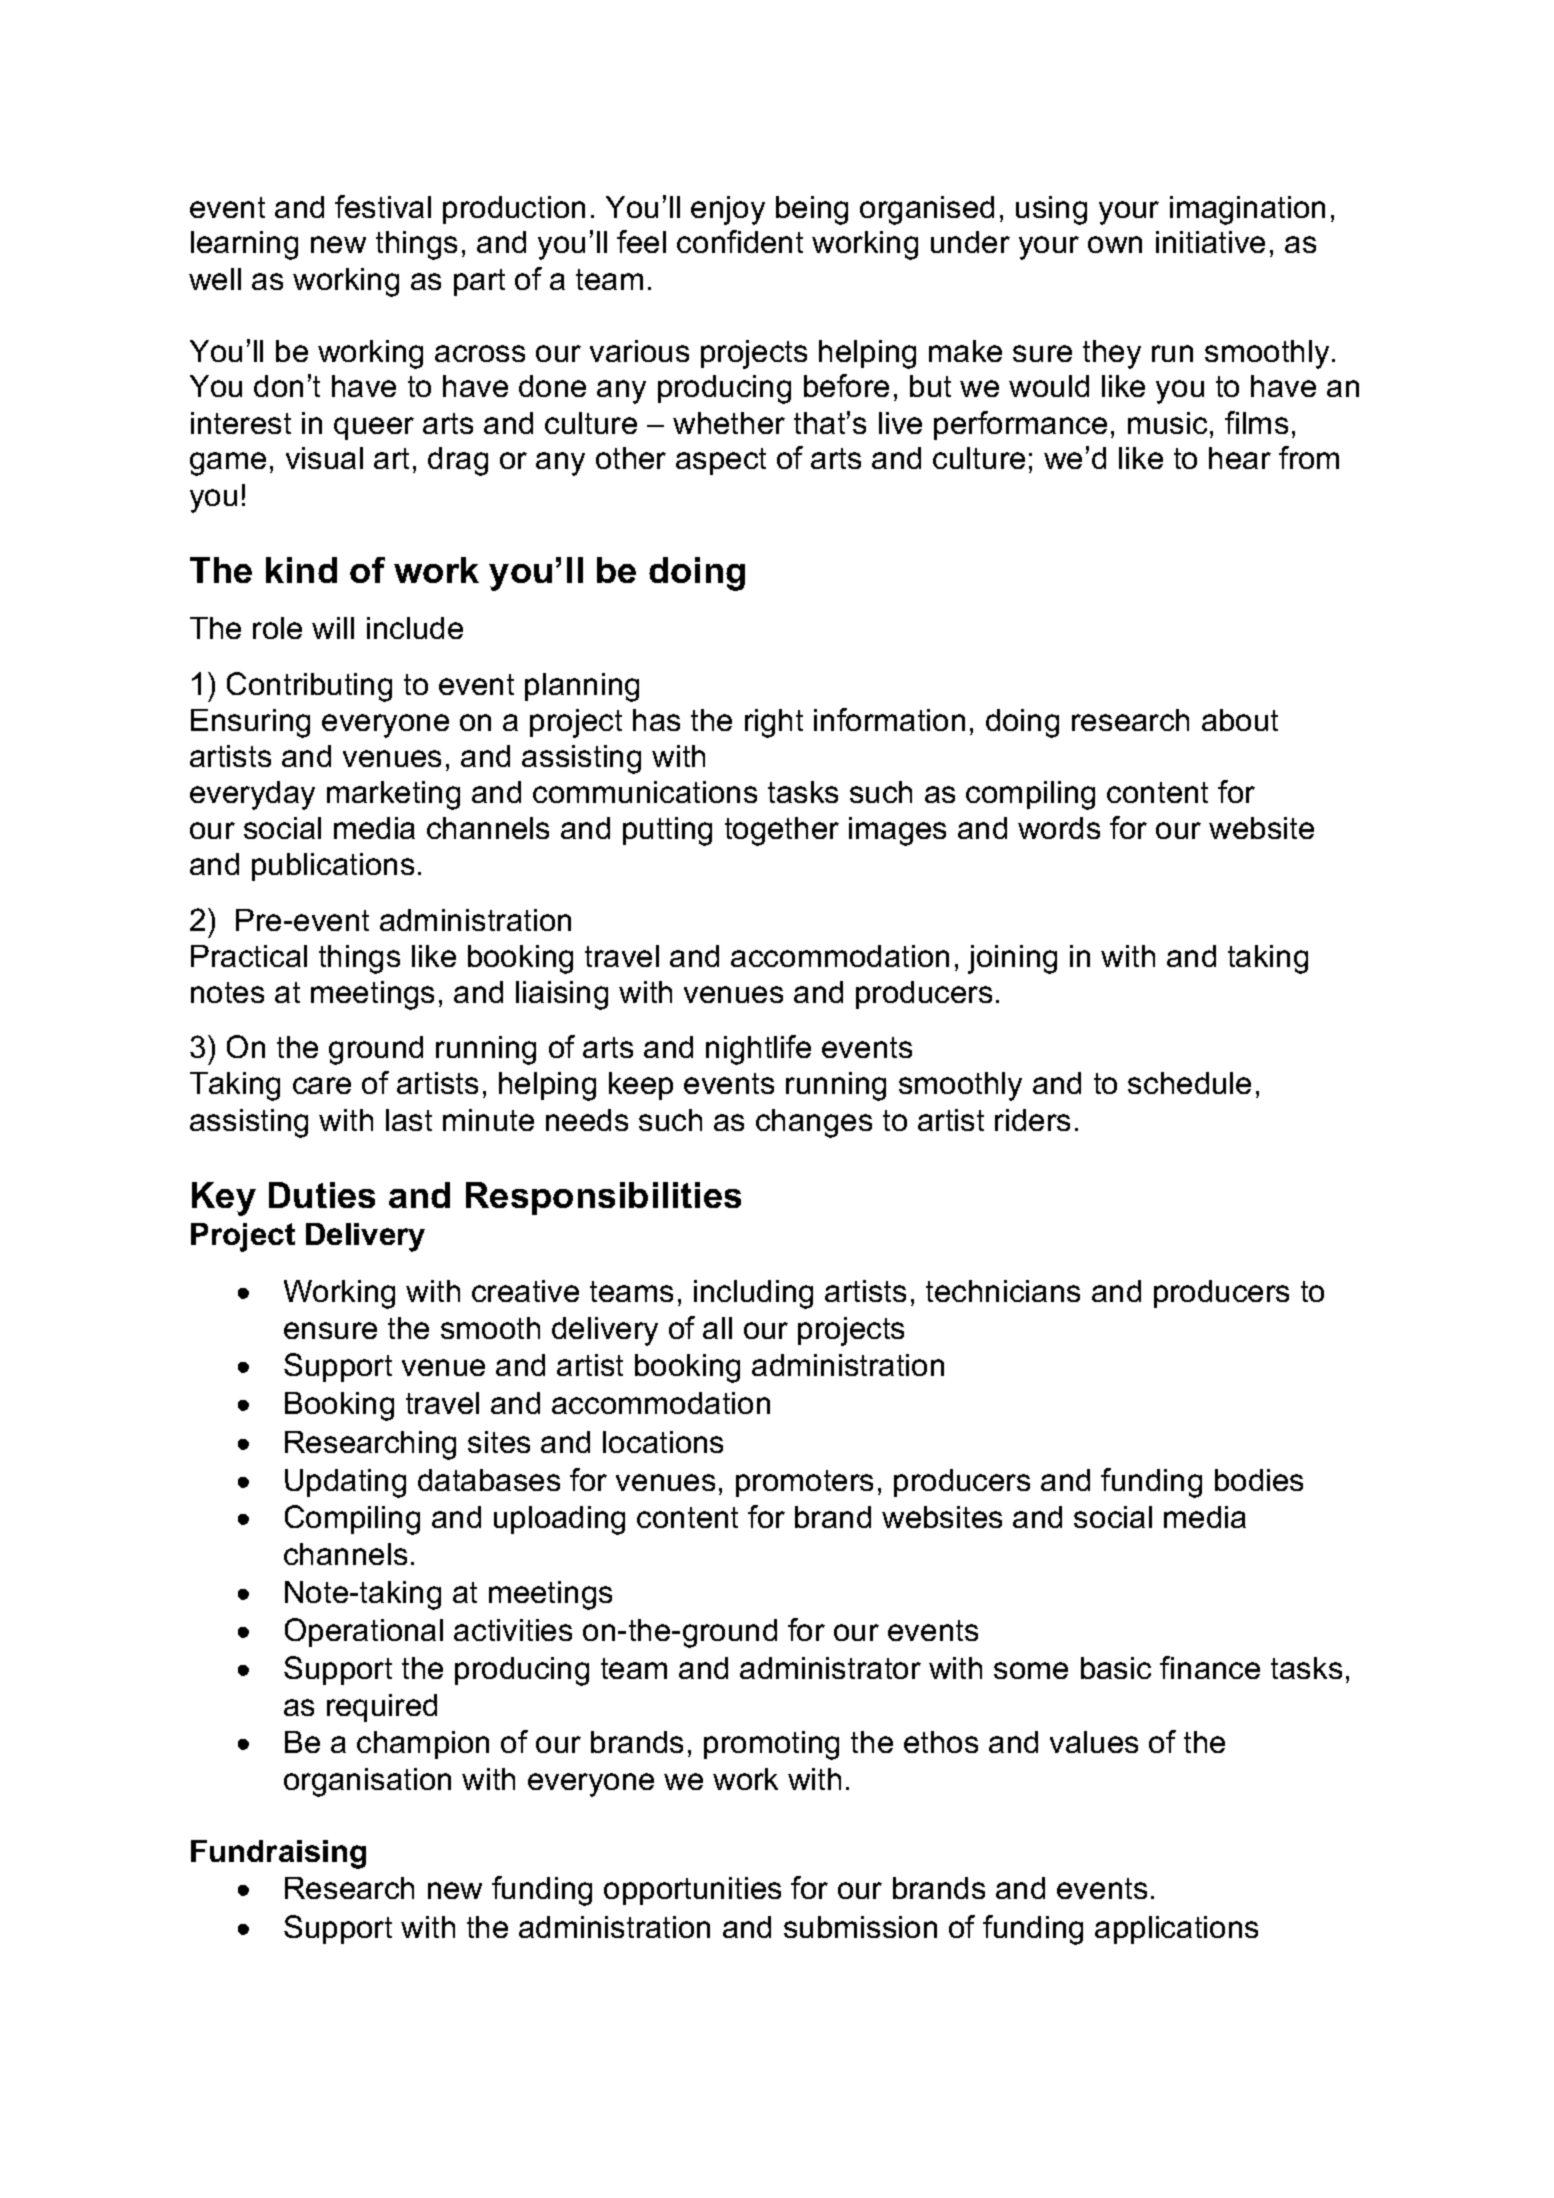 This screenshot has width=1554, height=2198. I want to click on Duties, so click(322, 1195).
